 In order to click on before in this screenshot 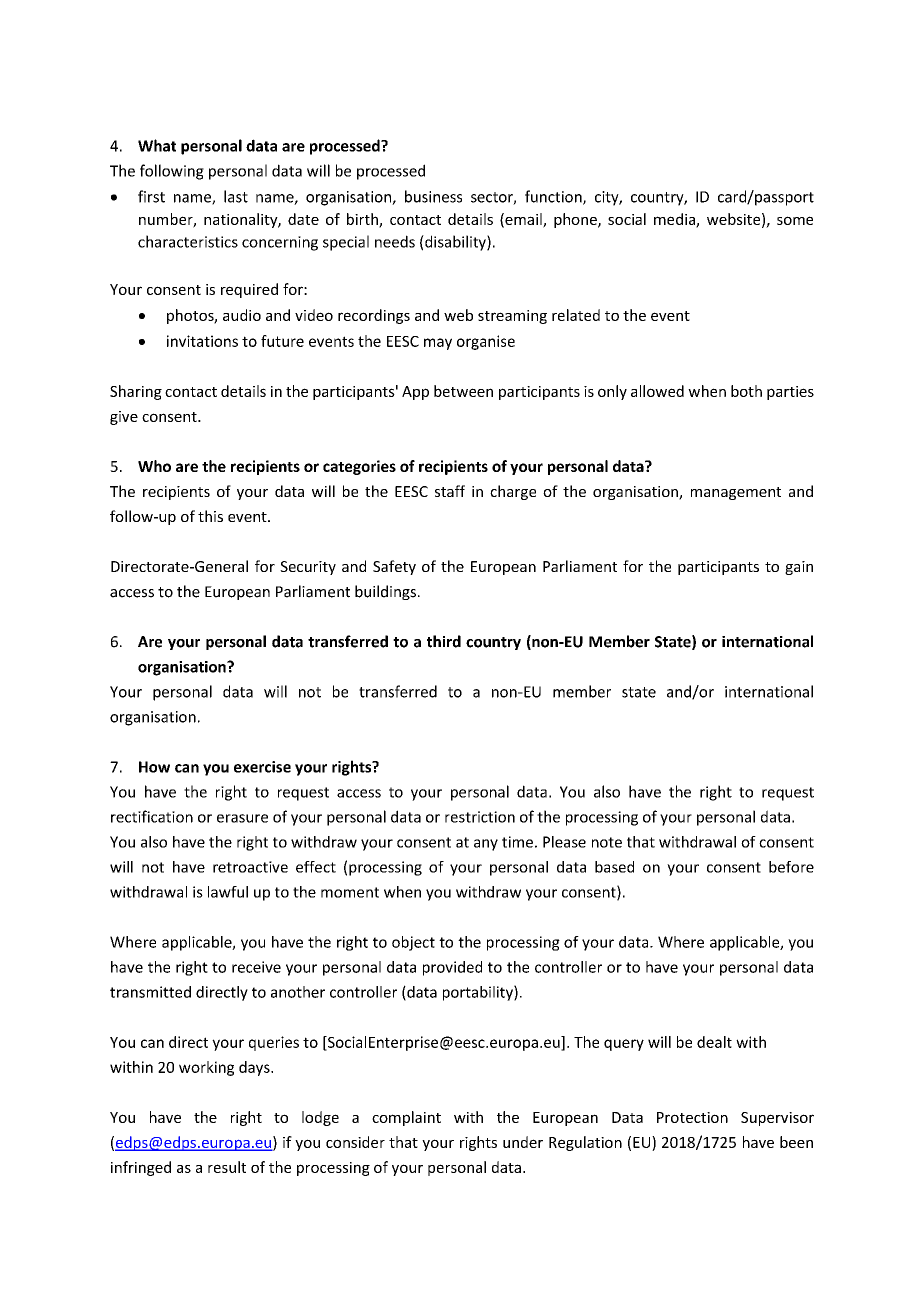, I will do `click(791, 867)`.
